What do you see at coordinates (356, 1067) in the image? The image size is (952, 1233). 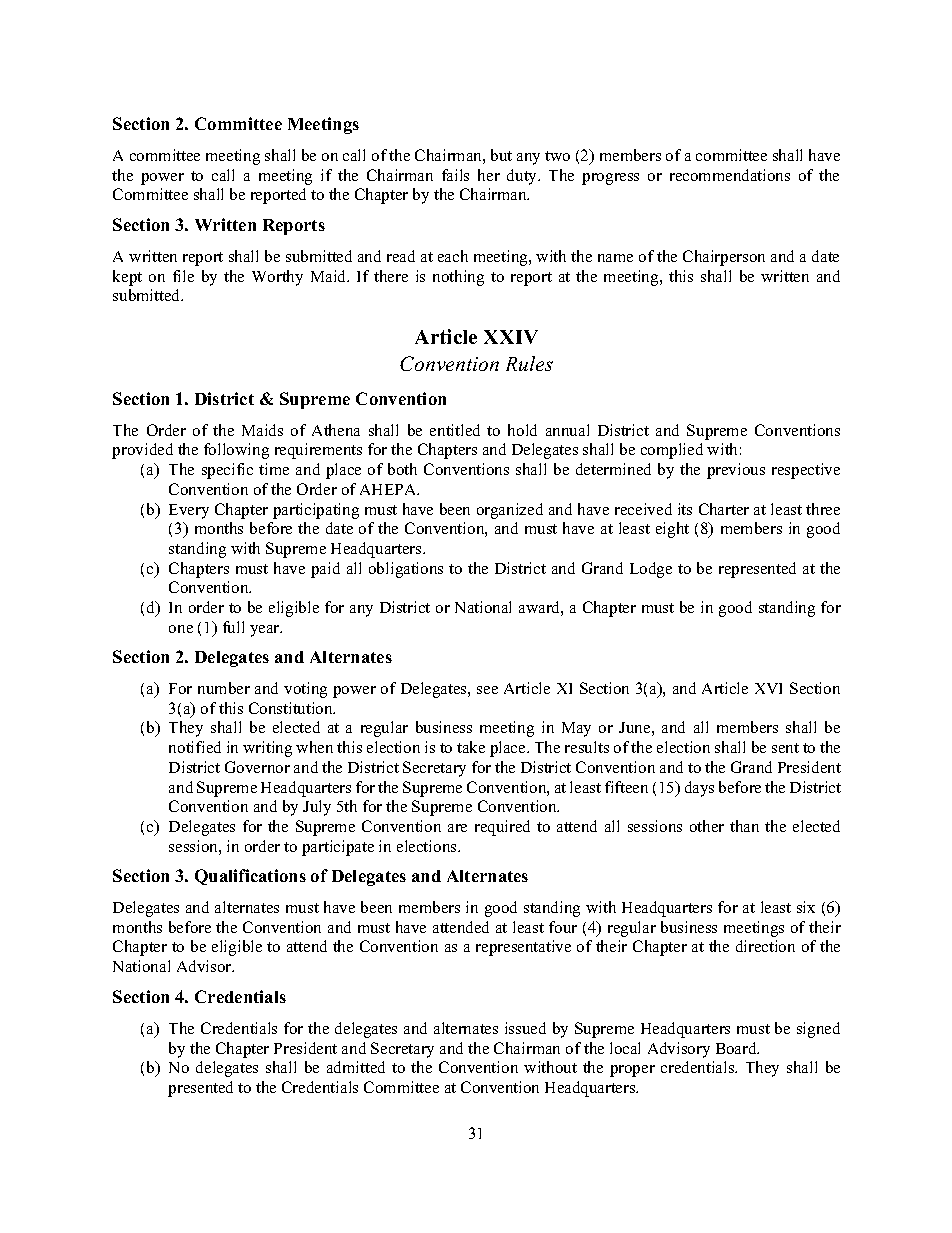 I see `admitted` at bounding box center [356, 1067].
